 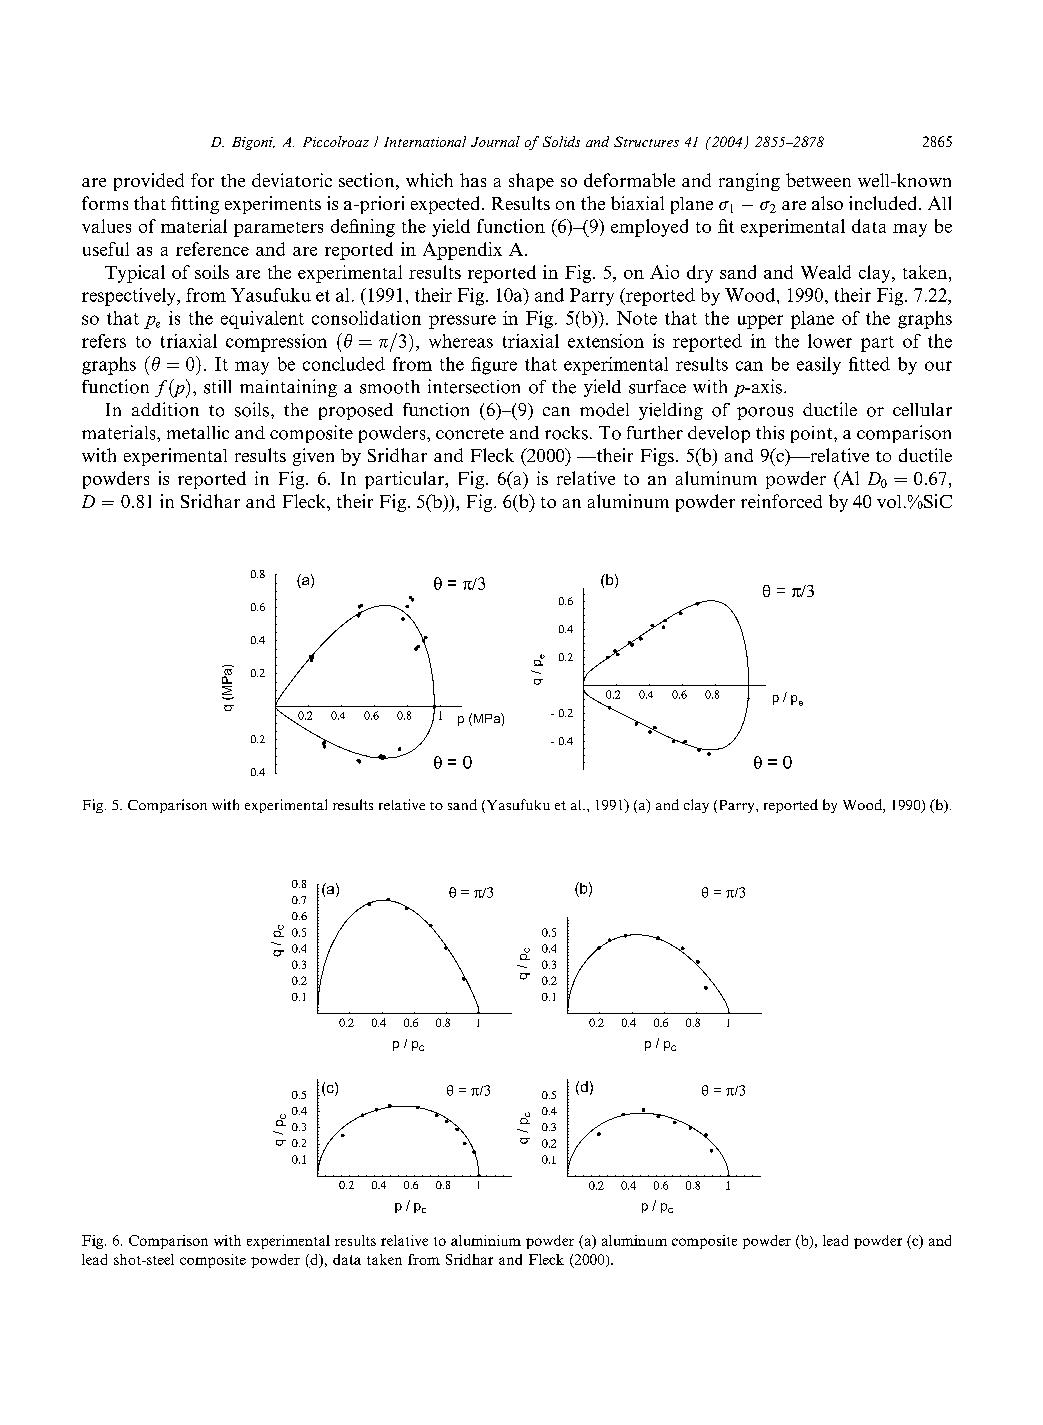 I want to click on between, so click(x=818, y=180).
